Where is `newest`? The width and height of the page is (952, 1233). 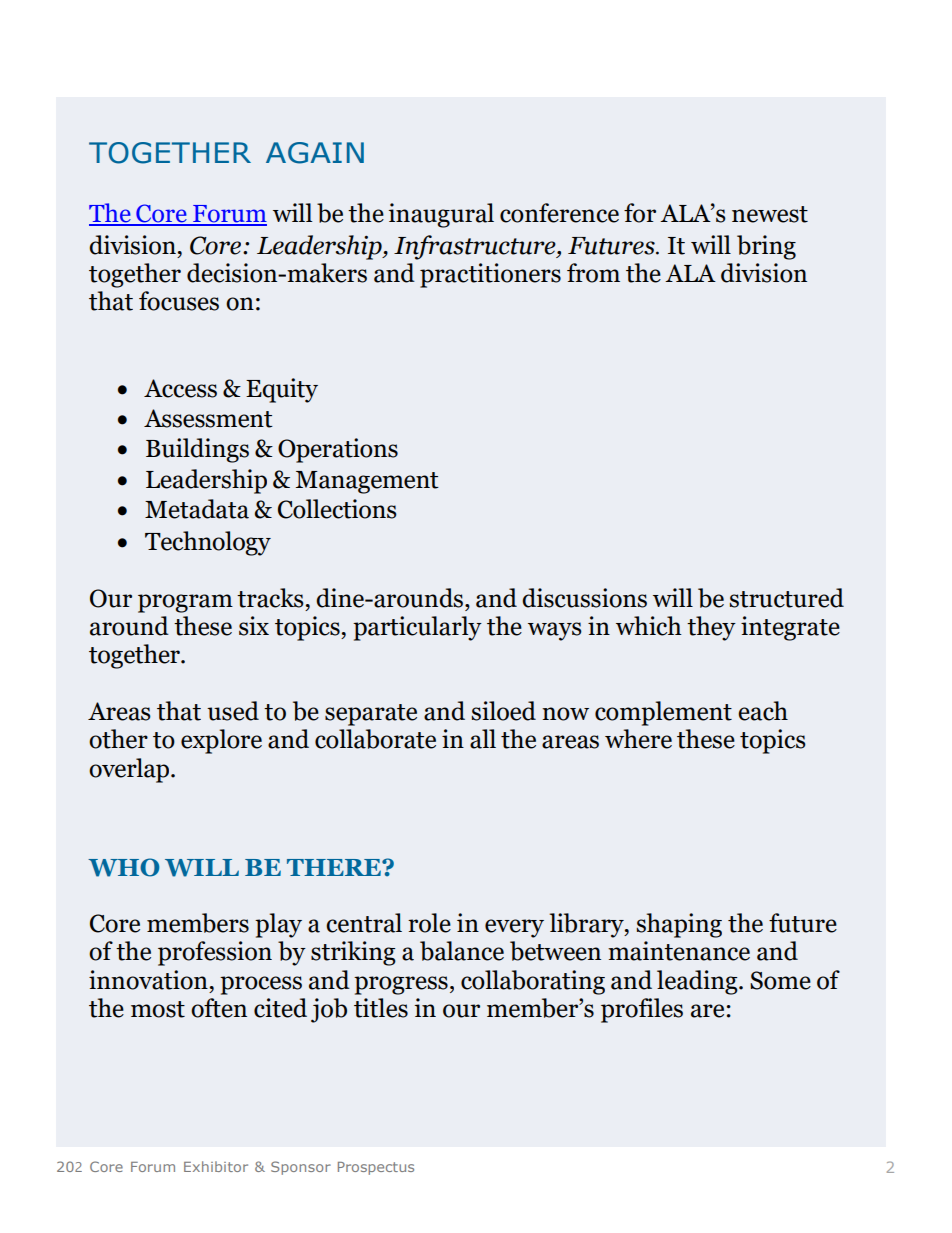 newest is located at coordinates (770, 214).
